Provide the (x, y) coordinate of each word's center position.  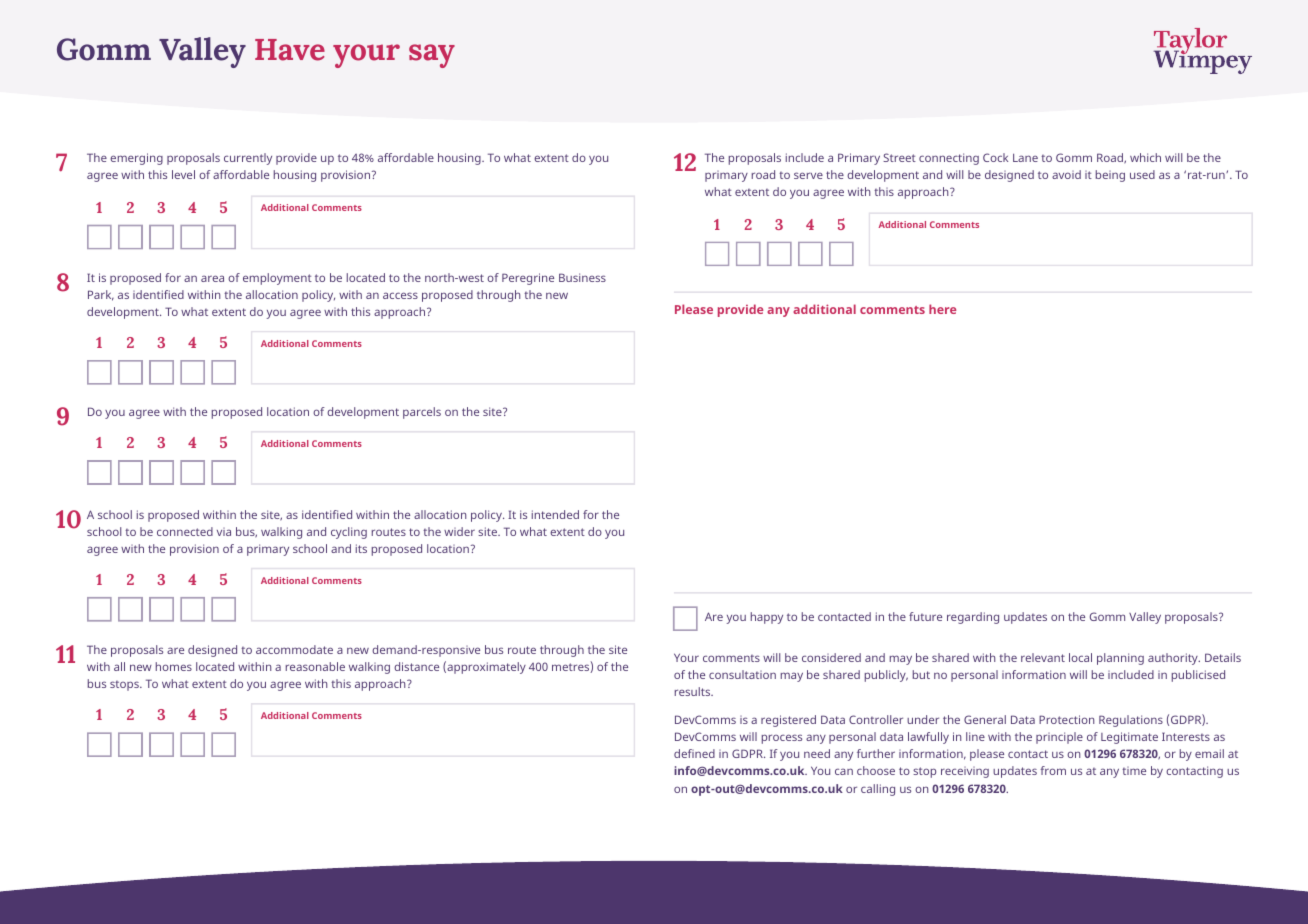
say (432, 56)
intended (555, 514)
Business (582, 277)
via (224, 532)
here (942, 309)
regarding (973, 618)
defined (694, 753)
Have (290, 50)
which (1145, 157)
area (212, 278)
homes (174, 666)
